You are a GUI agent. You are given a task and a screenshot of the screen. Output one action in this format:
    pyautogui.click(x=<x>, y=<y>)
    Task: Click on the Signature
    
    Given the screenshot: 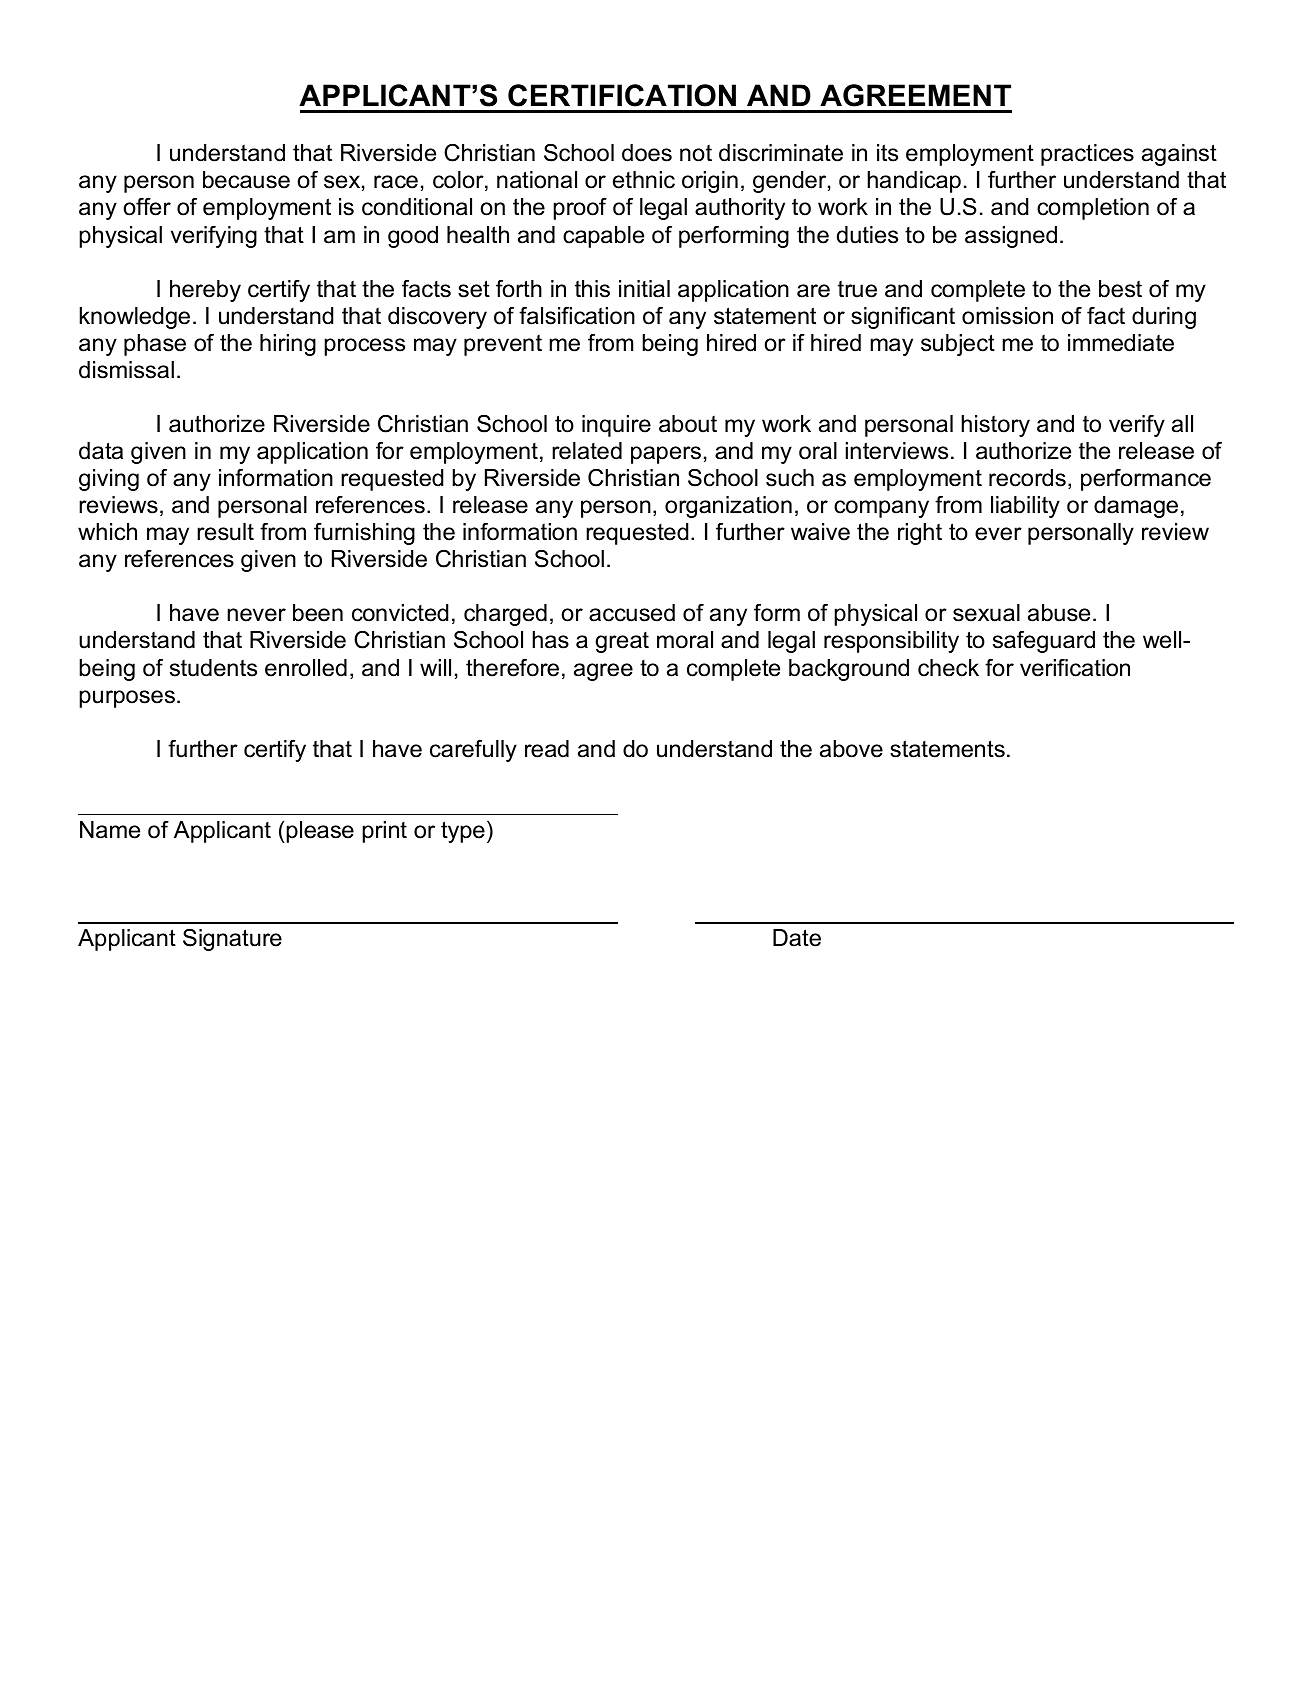 What is the action you would take?
    pyautogui.click(x=232, y=940)
